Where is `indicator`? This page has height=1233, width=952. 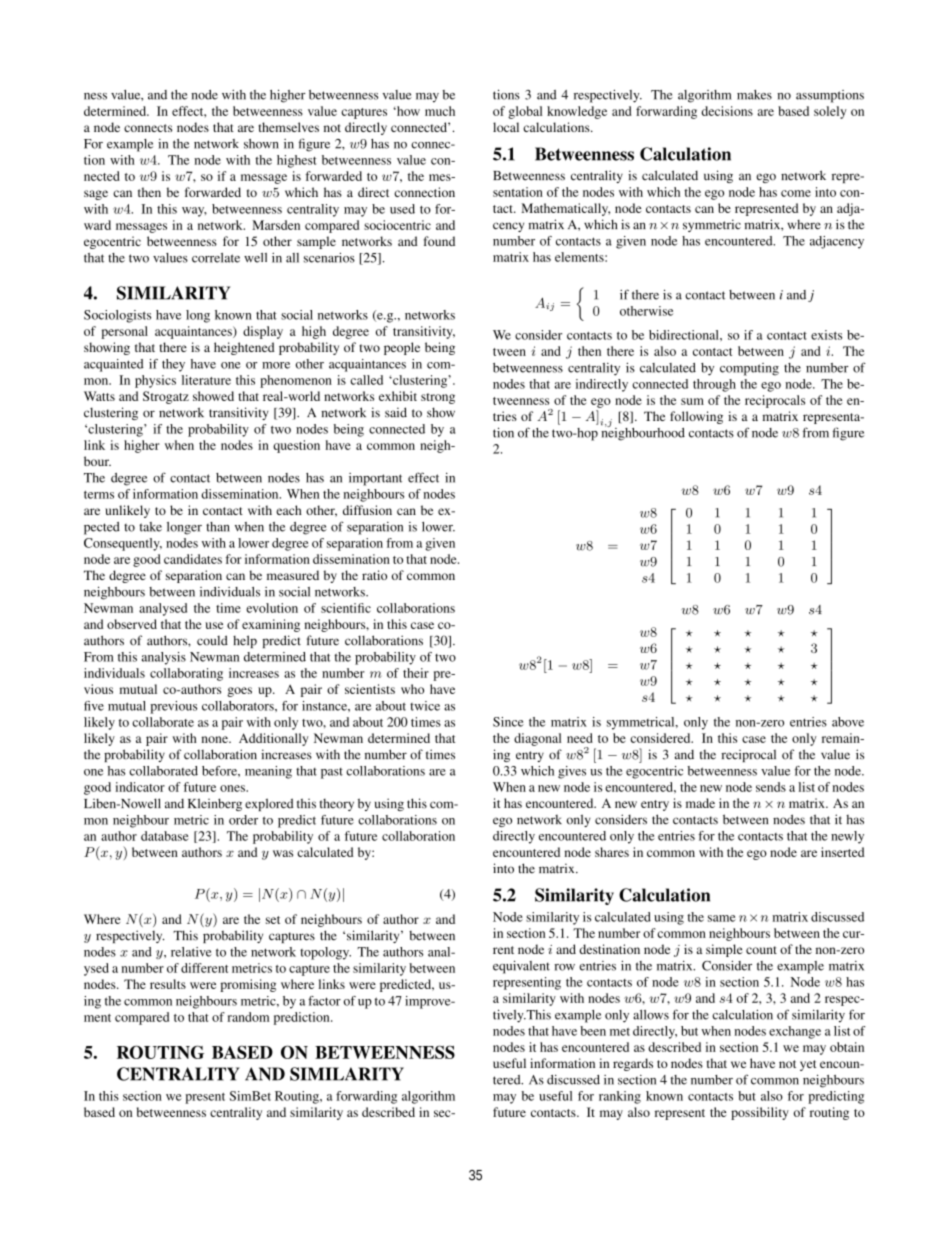 indicator is located at coordinates (140, 787).
